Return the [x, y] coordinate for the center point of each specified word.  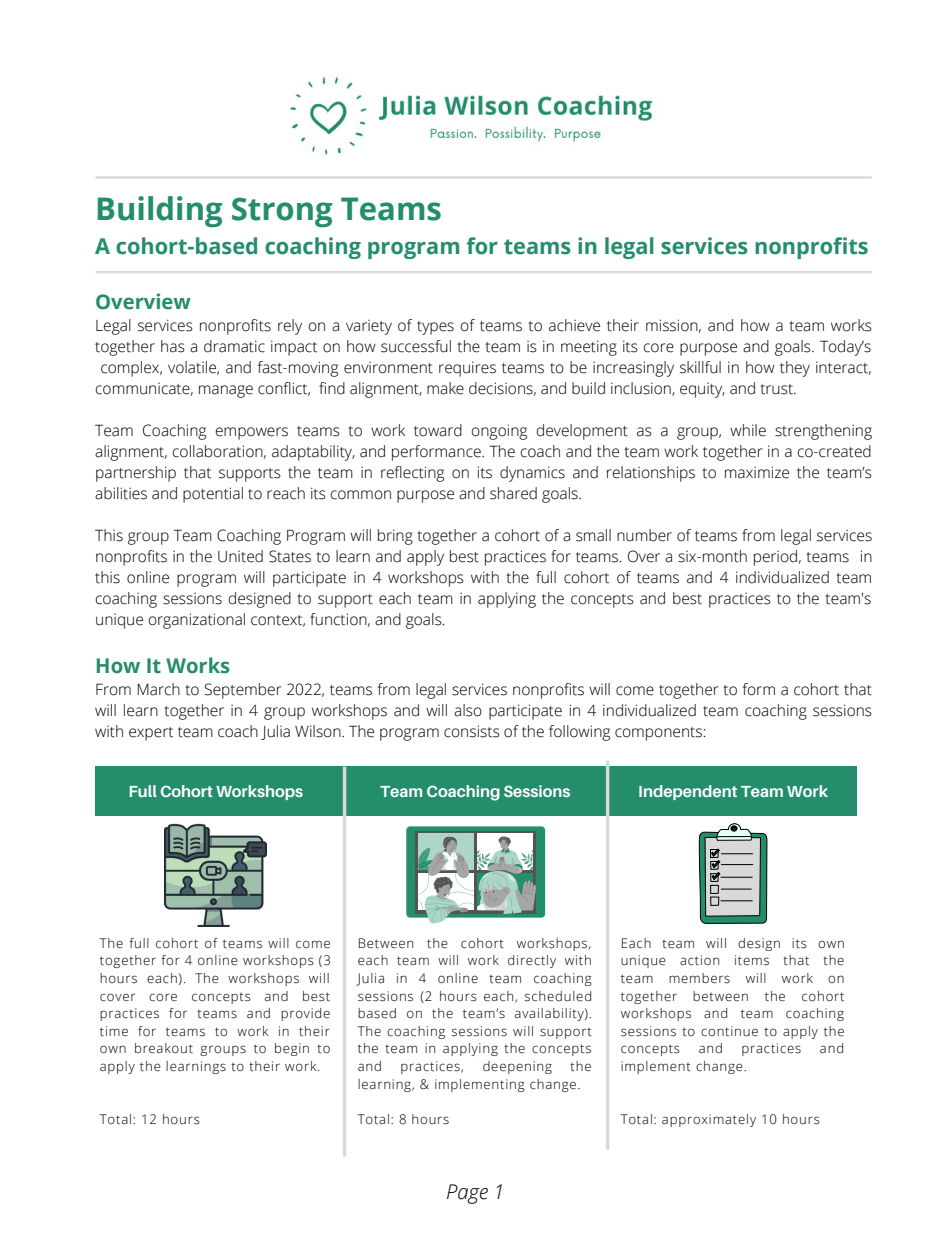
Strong [282, 212]
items [752, 960]
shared [513, 493]
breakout [164, 1048]
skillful [700, 367]
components [658, 734]
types [435, 328]
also [468, 710]
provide [305, 1014]
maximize [757, 472]
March [158, 689]
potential [213, 495]
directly [532, 961]
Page [467, 1194]
